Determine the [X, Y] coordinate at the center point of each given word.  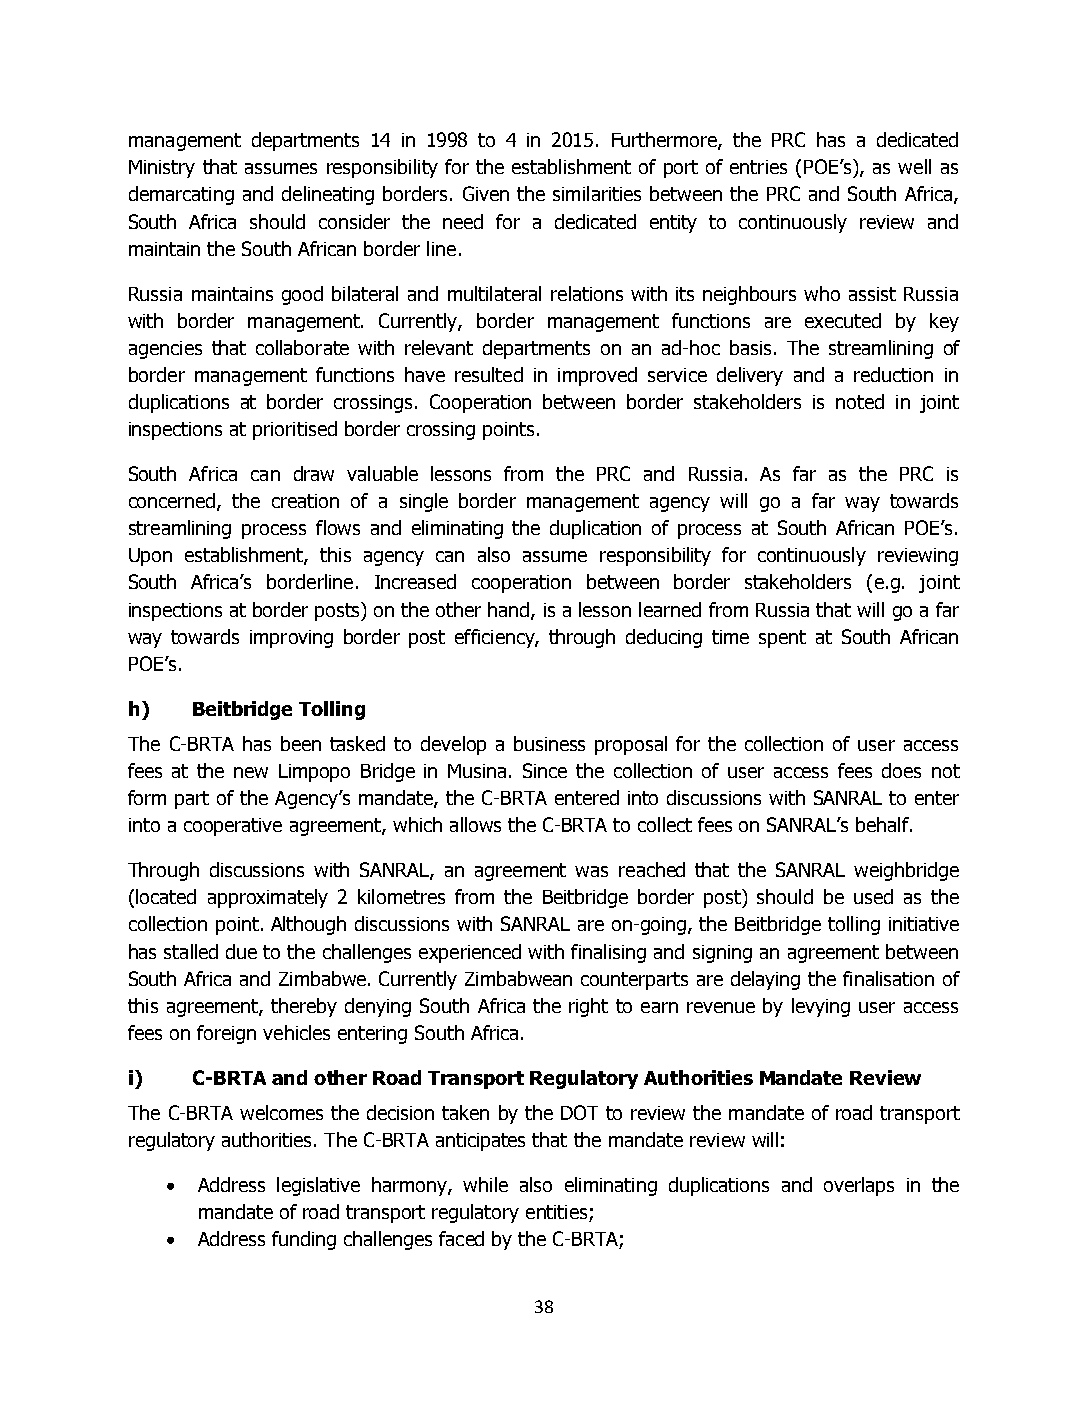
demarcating [181, 195]
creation [305, 501]
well [914, 166]
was [591, 871]
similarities [597, 193]
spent [782, 639]
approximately [268, 898]
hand [510, 610]
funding [304, 1240]
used [873, 896]
